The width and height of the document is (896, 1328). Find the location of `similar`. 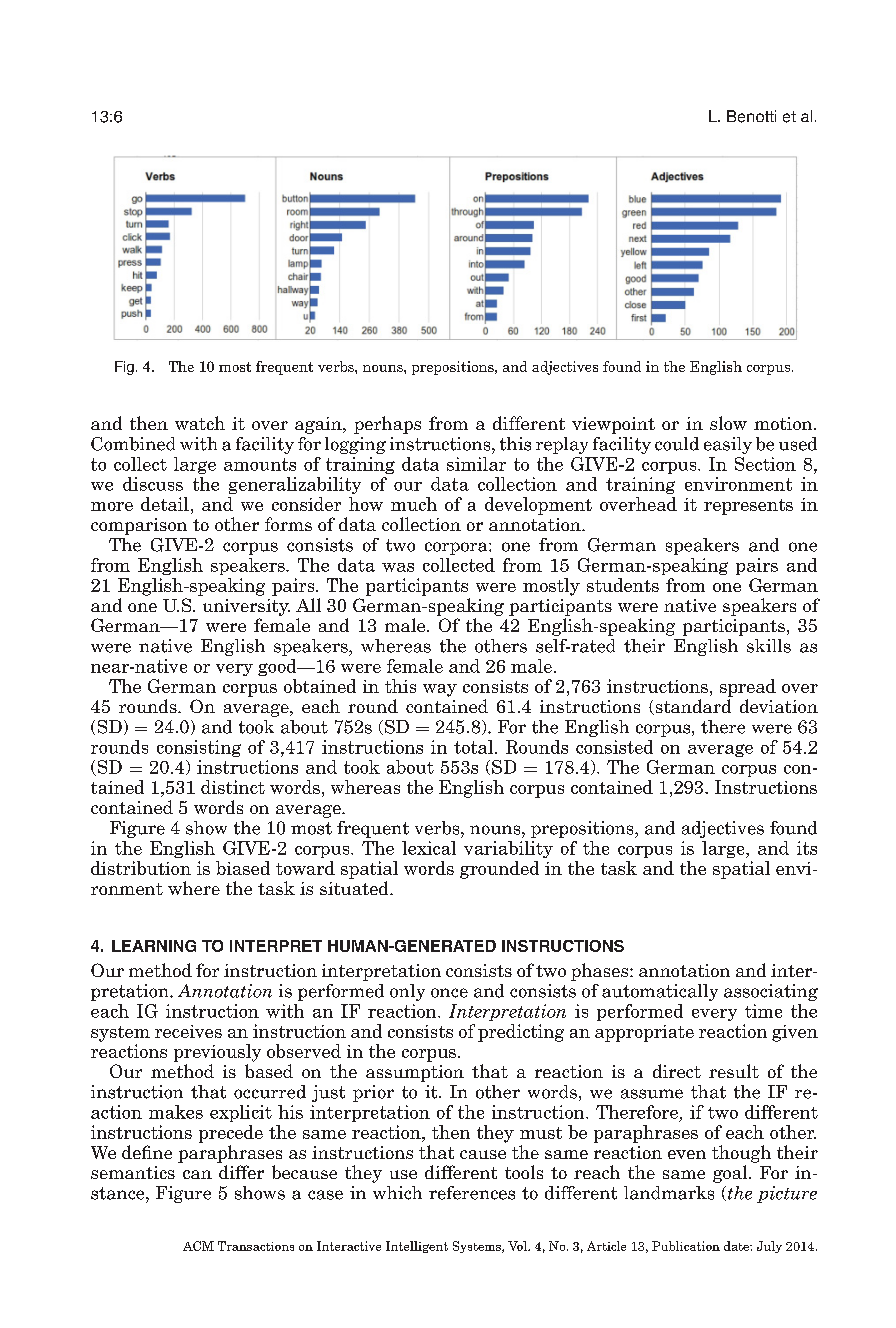

similar is located at coordinates (476, 464).
